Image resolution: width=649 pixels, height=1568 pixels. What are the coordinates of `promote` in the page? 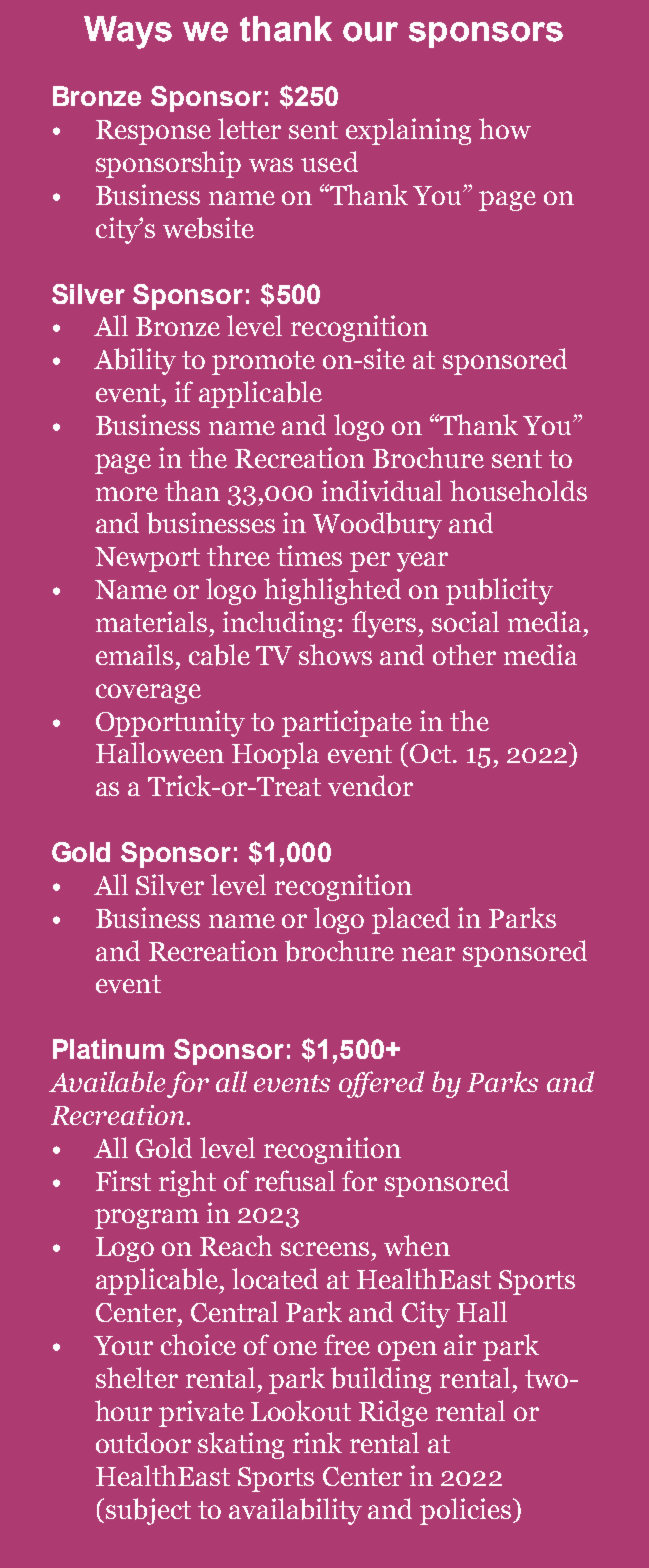 It's located at (263, 363).
